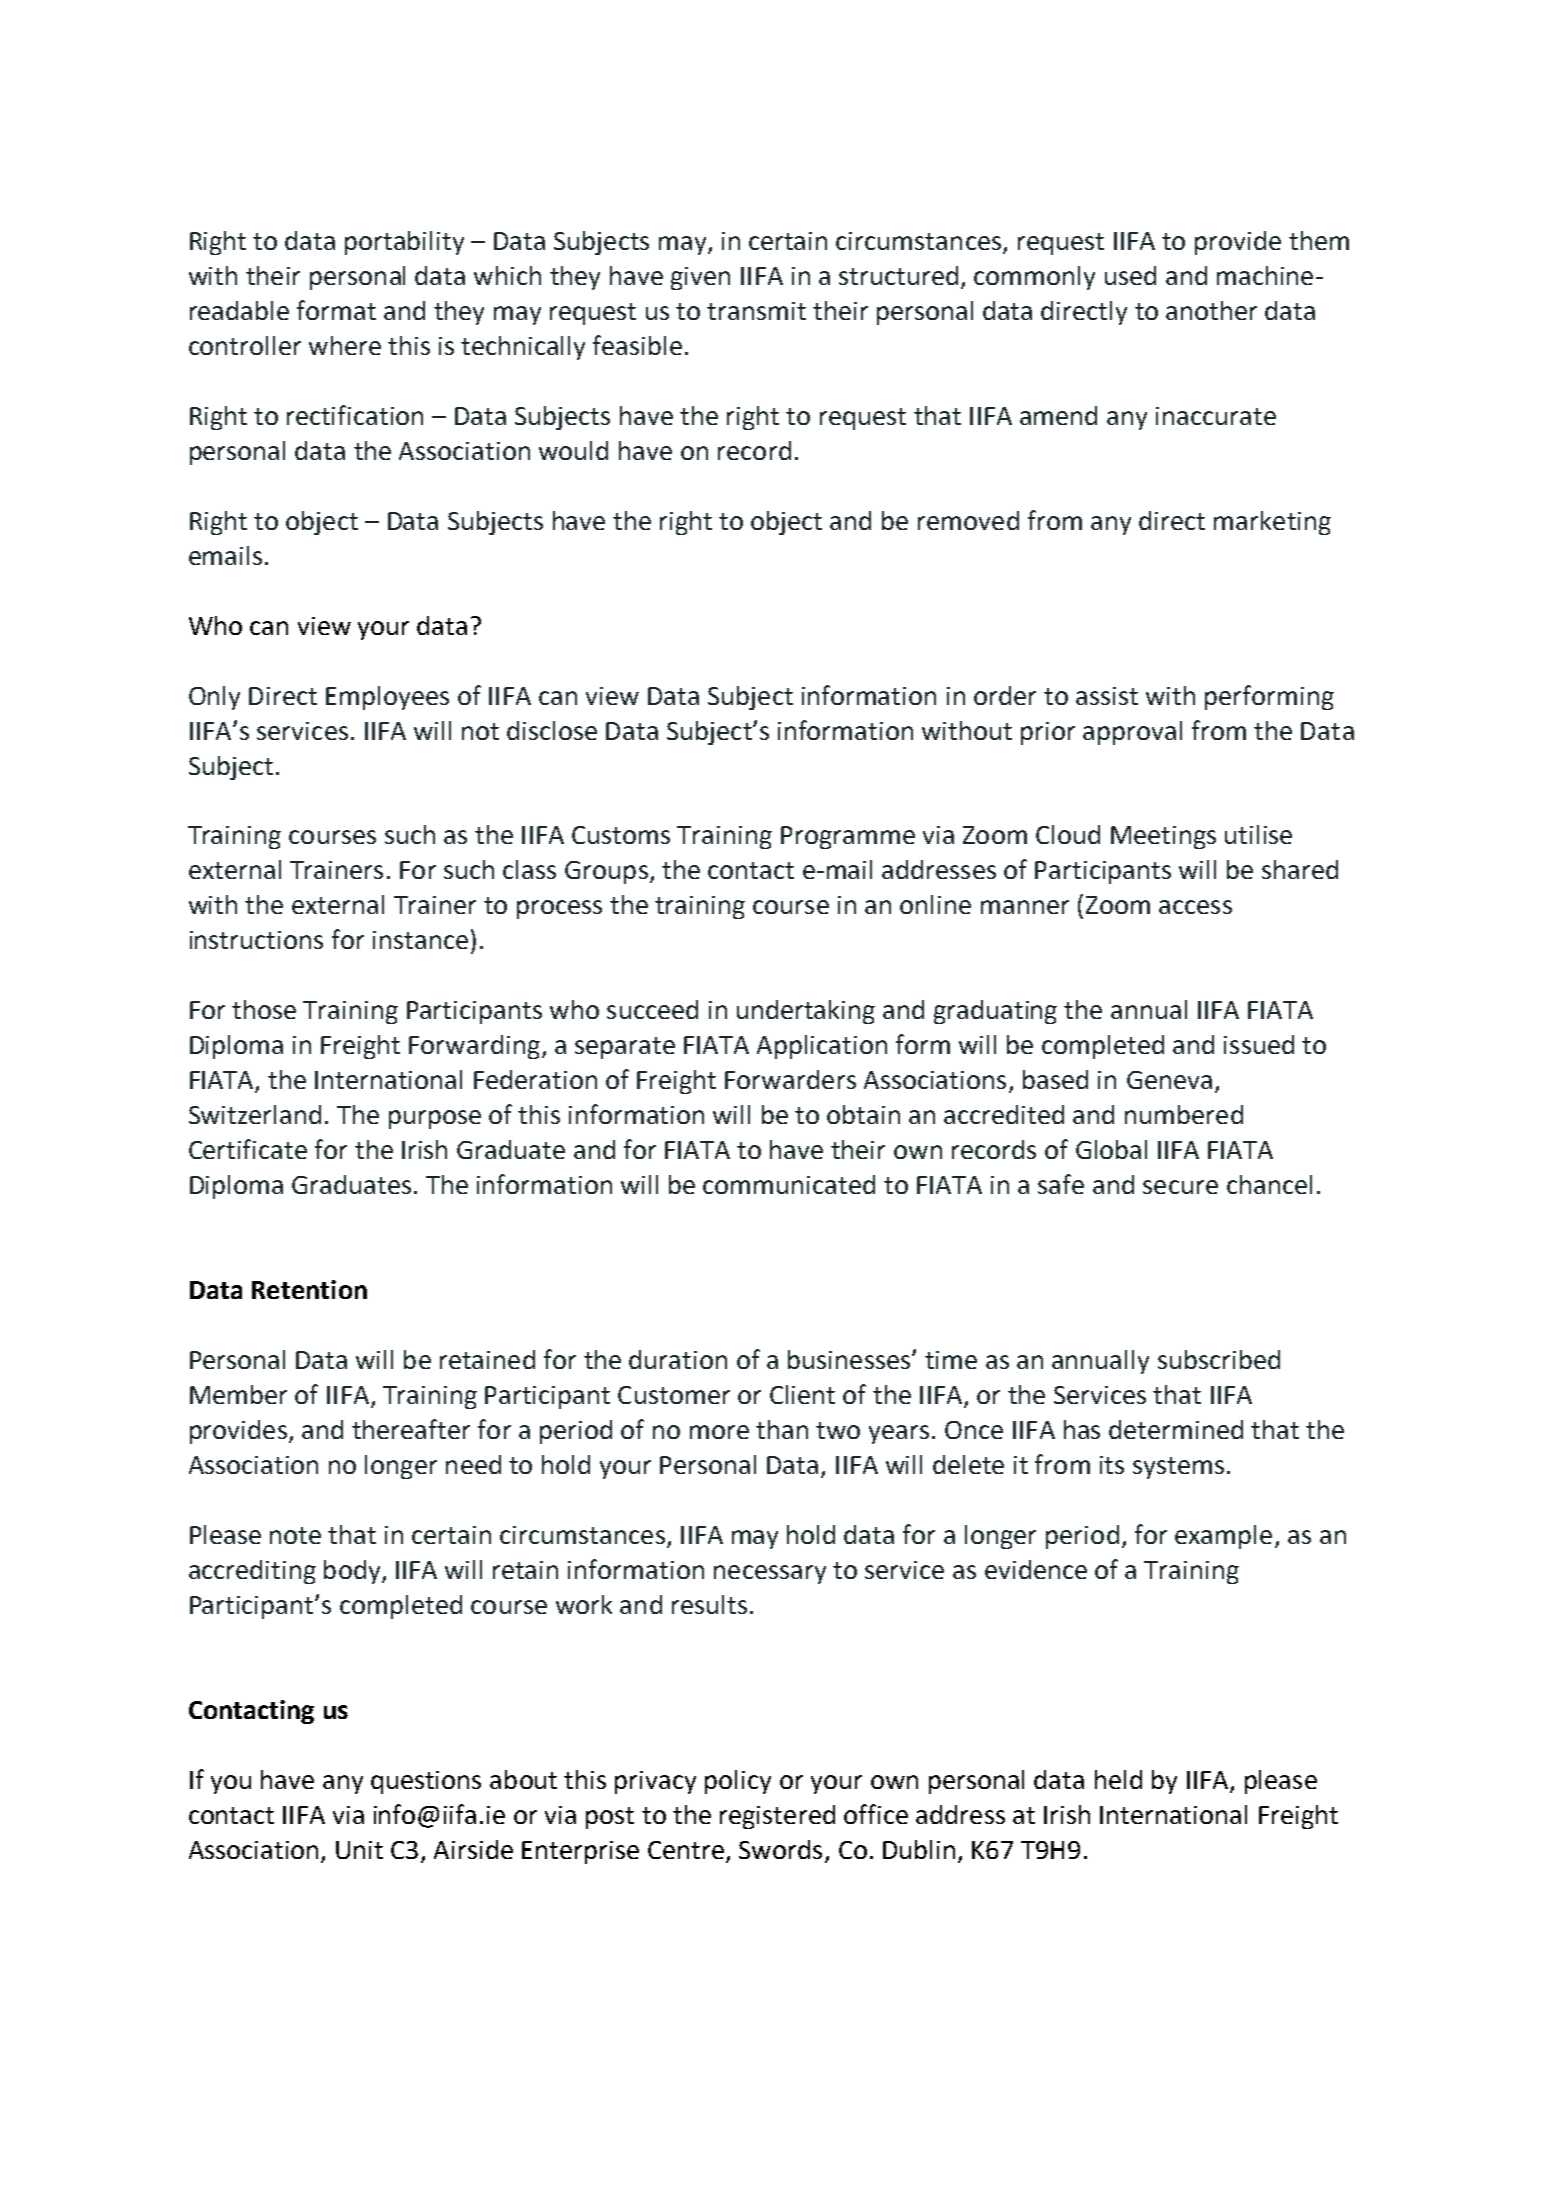  What do you see at coordinates (850, 1359) in the screenshot?
I see `businesses` at bounding box center [850, 1359].
